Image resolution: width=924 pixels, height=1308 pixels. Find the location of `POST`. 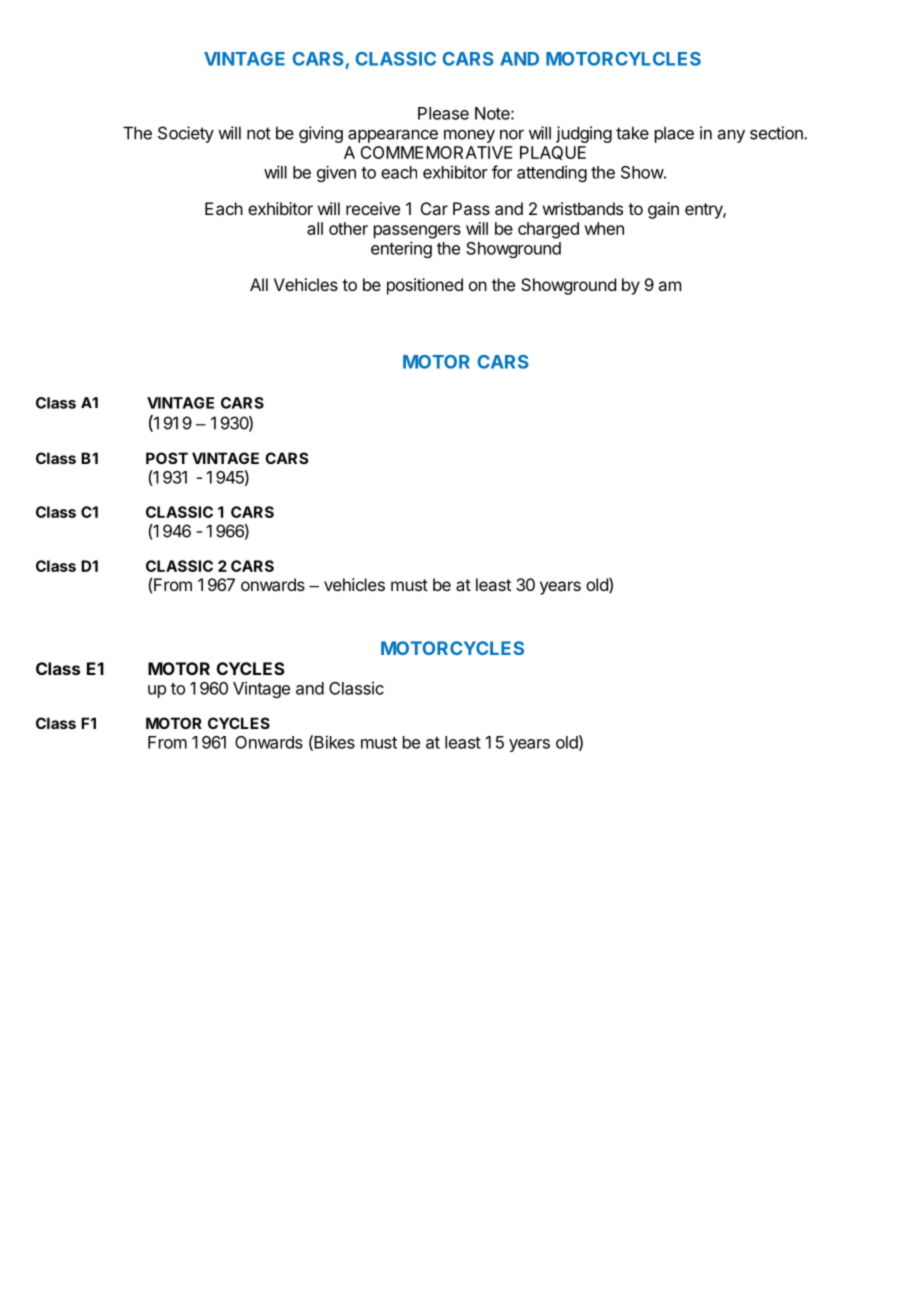

POST is located at coordinates (167, 458).
